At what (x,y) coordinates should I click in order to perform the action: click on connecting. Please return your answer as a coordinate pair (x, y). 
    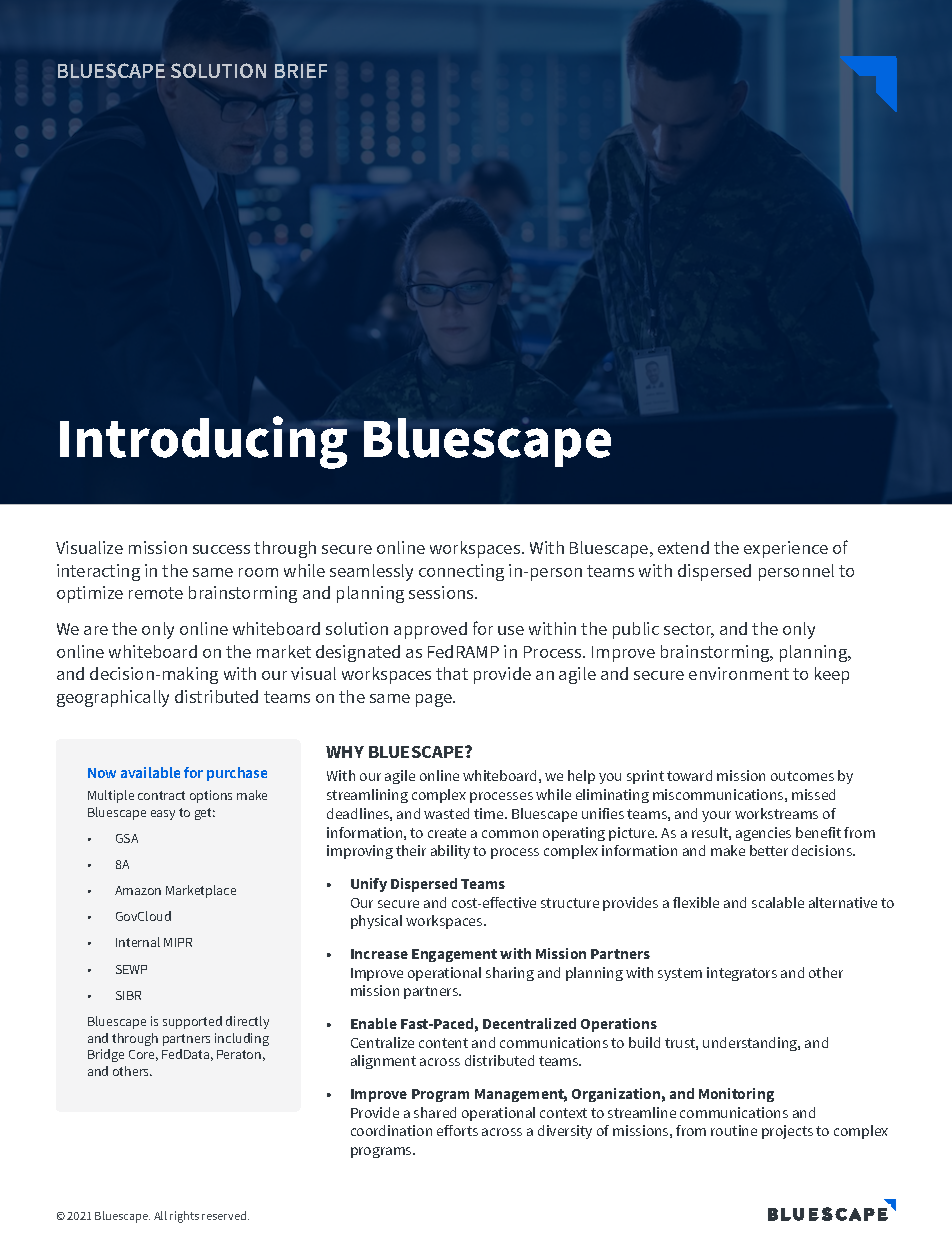
    Looking at the image, I should click on (461, 572).
